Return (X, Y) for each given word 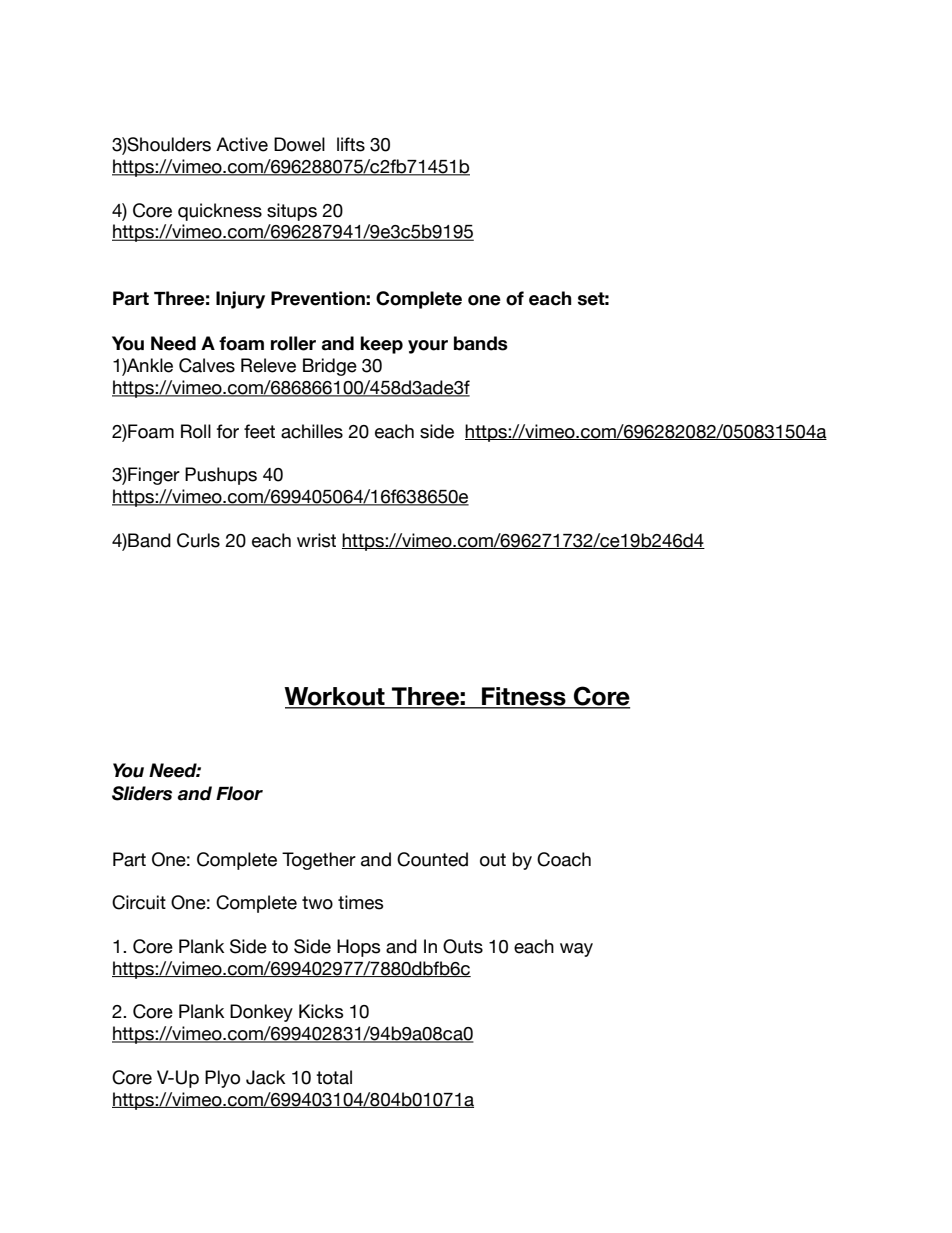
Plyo (222, 1079)
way (576, 950)
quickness (220, 212)
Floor (239, 793)
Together (319, 861)
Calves (207, 365)
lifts (351, 144)
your (428, 347)
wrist (316, 540)
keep (381, 345)
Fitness (524, 697)
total (334, 1077)
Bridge (330, 367)
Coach (564, 859)
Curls (198, 540)
